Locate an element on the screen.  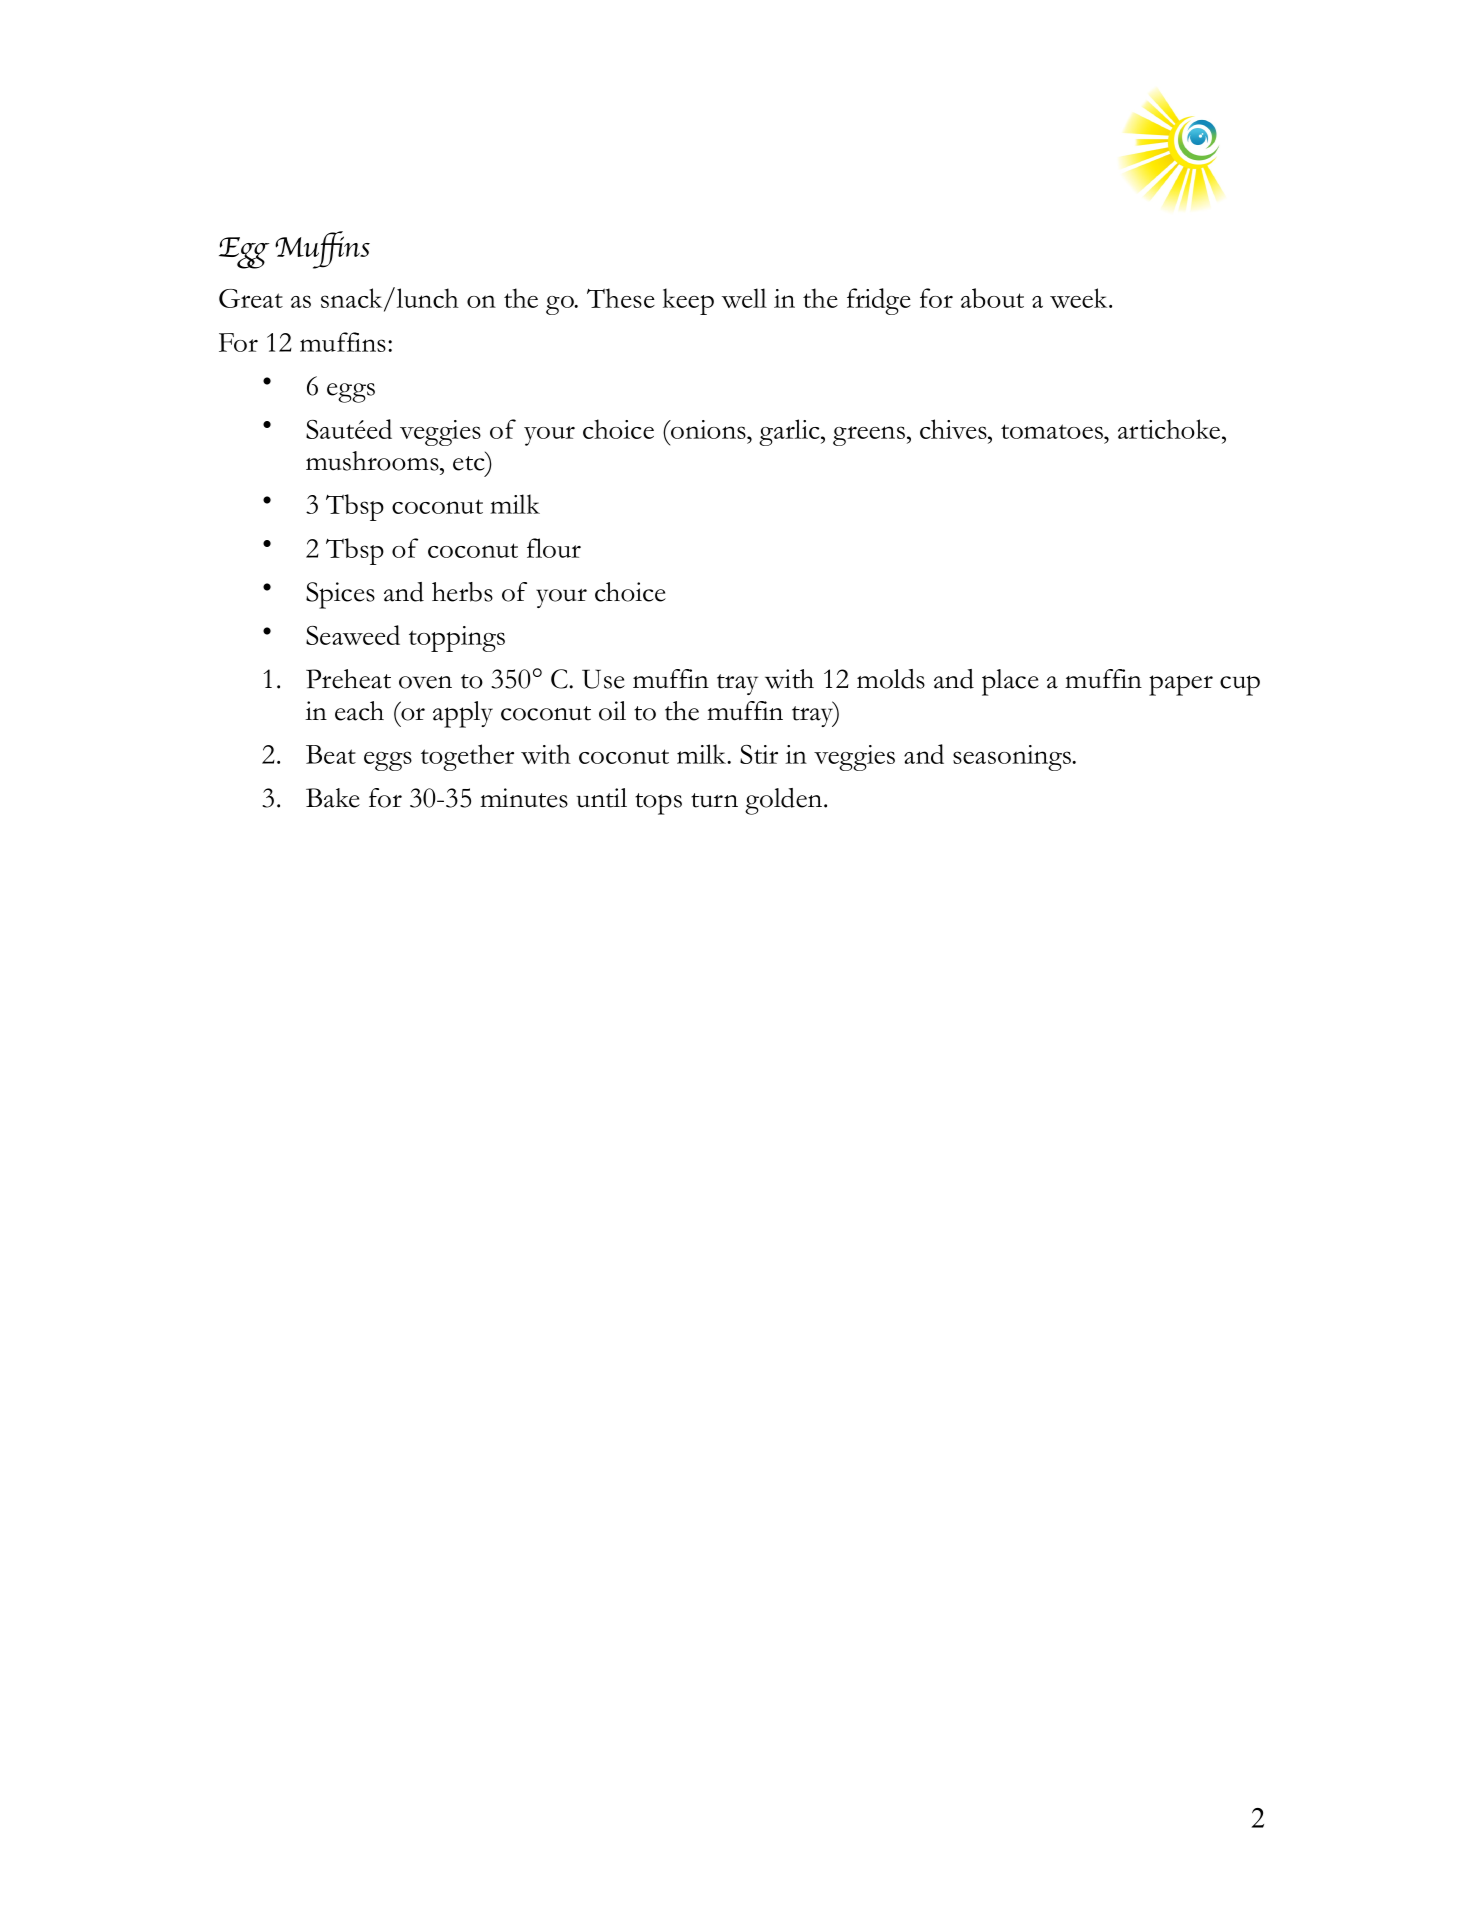
turn is located at coordinates (714, 800).
